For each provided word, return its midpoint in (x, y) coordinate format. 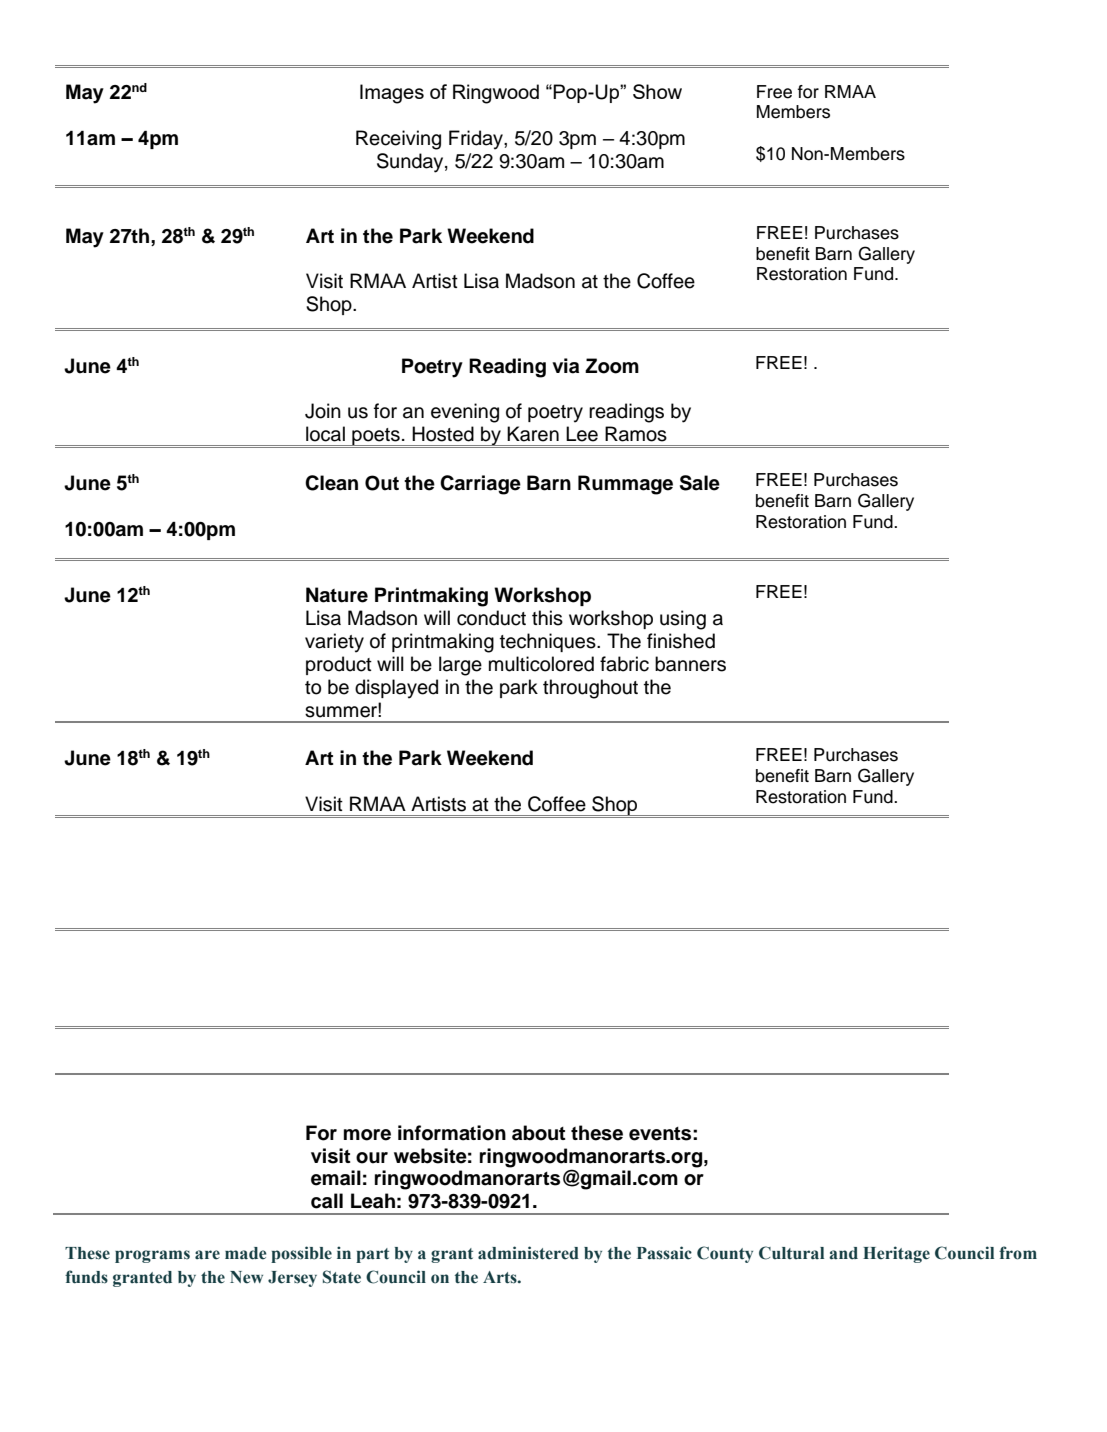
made (245, 1253)
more (367, 1135)
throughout (590, 689)
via (565, 366)
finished (681, 641)
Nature (337, 595)
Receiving (398, 140)
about (538, 1133)
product (339, 665)
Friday (477, 140)
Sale (700, 483)
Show (657, 91)
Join (323, 411)
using (683, 620)
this (547, 618)
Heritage (896, 1254)
